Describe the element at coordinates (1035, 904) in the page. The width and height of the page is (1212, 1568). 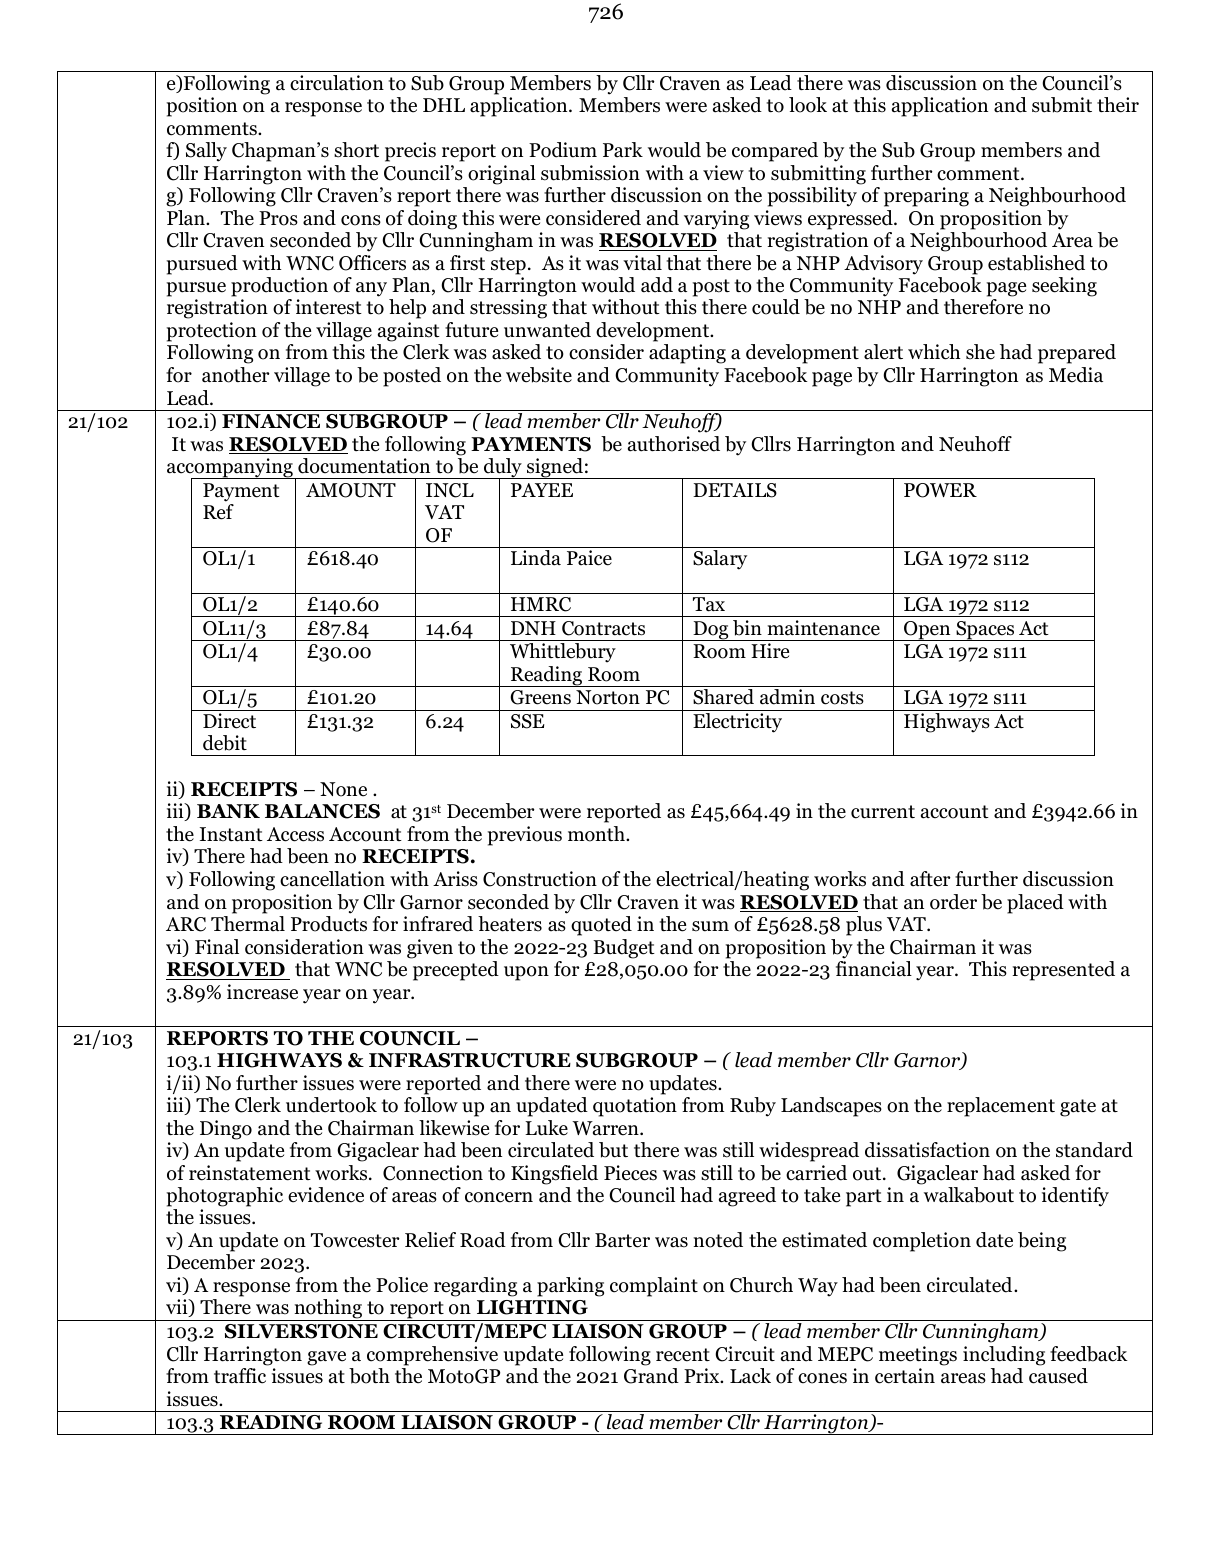
I see `placed` at that location.
